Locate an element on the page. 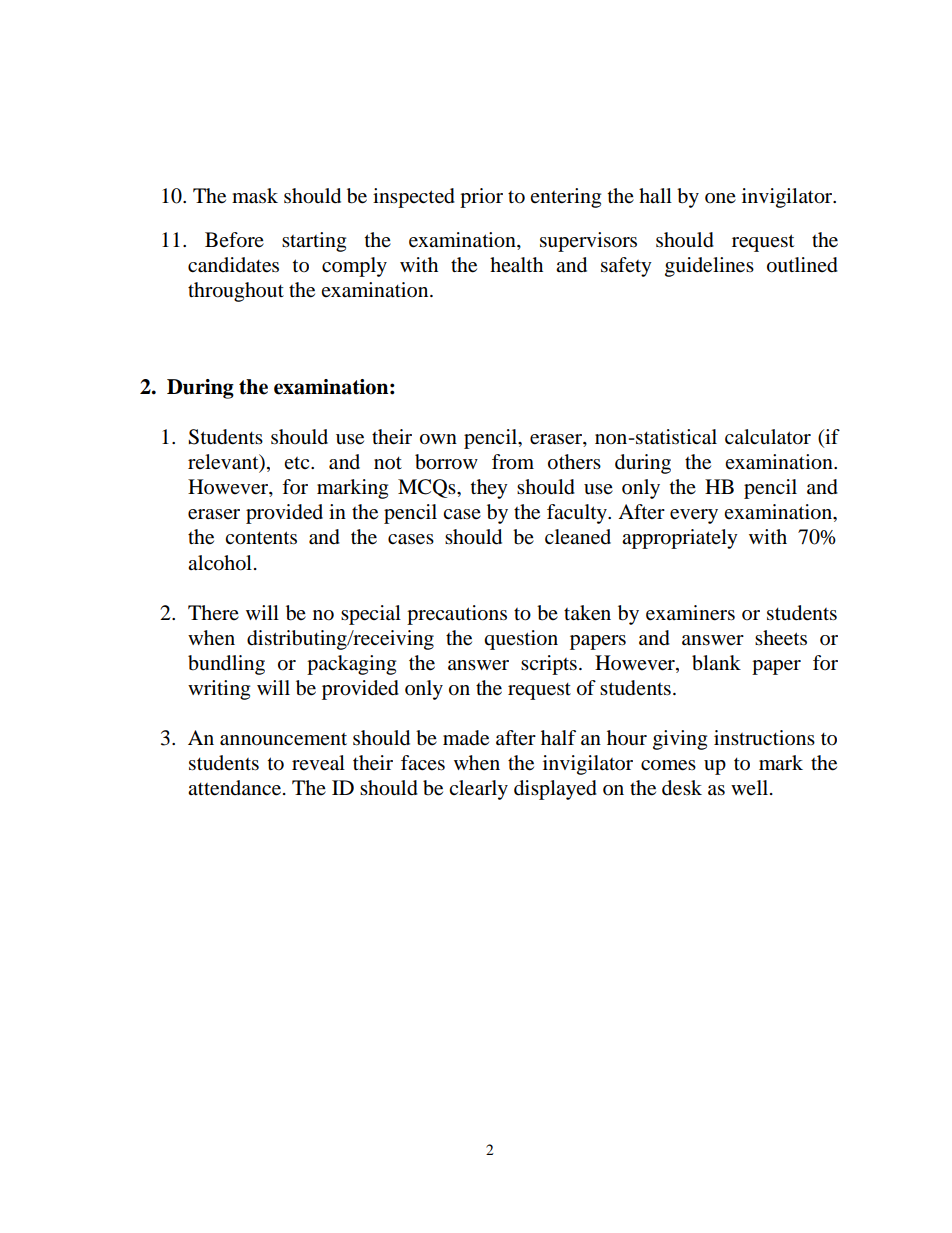  etc is located at coordinates (298, 463).
